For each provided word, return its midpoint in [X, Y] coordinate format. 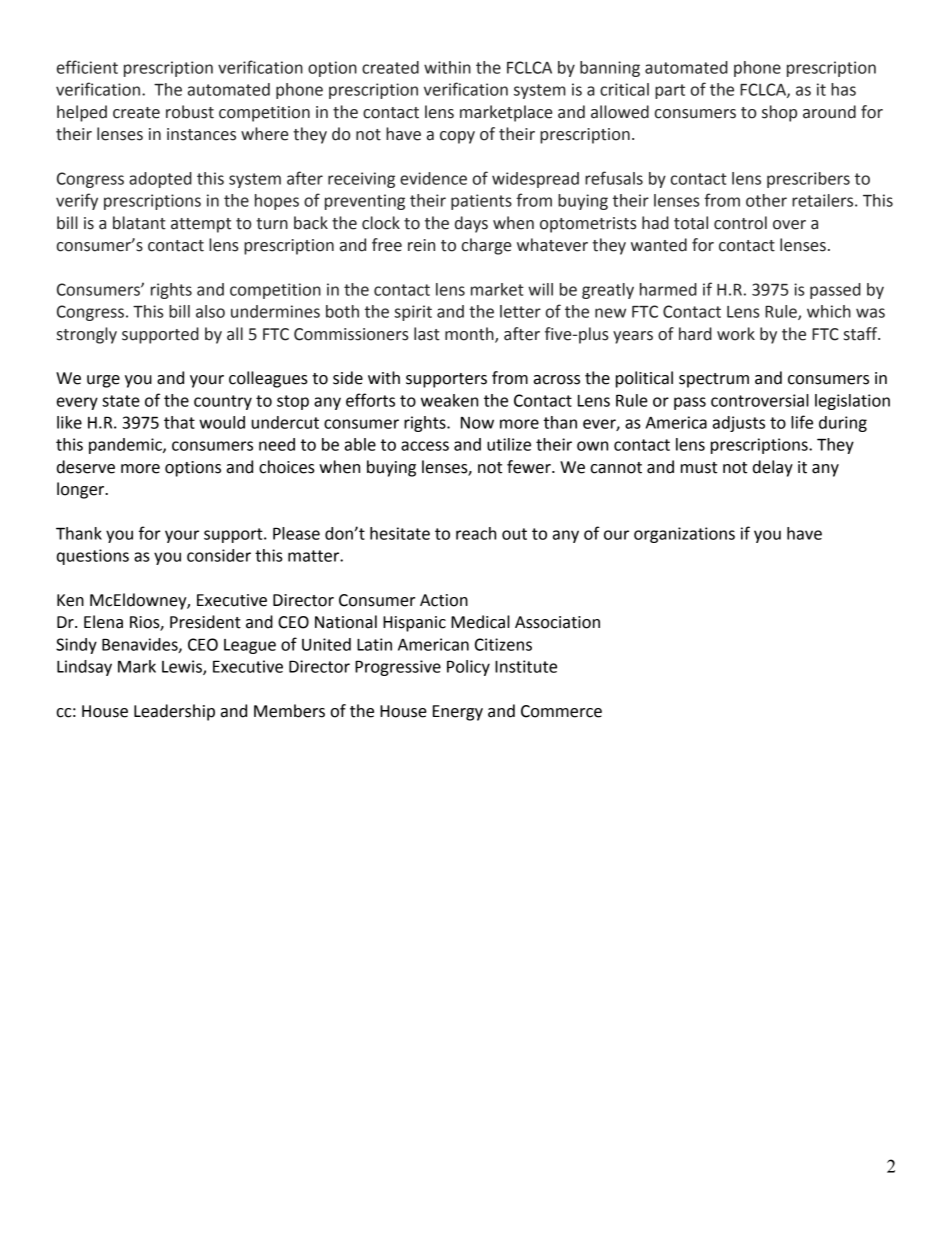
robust [190, 112]
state [121, 401]
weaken [449, 400]
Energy [458, 713]
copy [457, 137]
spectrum [714, 380]
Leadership [174, 712]
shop [779, 113]
